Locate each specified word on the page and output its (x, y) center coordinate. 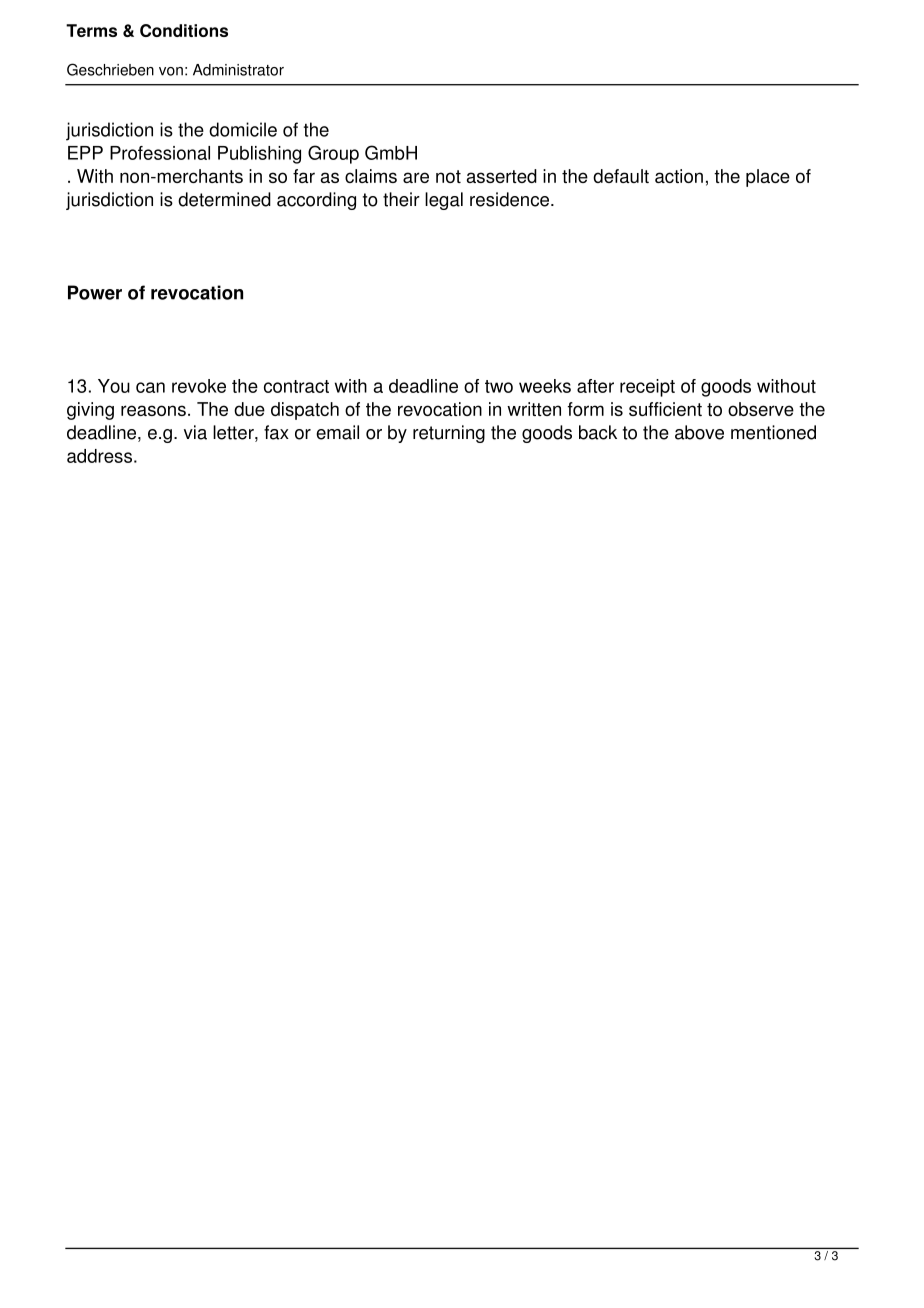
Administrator (238, 70)
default (621, 176)
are (416, 177)
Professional (160, 153)
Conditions (184, 30)
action (679, 176)
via (195, 432)
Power (95, 292)
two (499, 386)
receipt (647, 388)
